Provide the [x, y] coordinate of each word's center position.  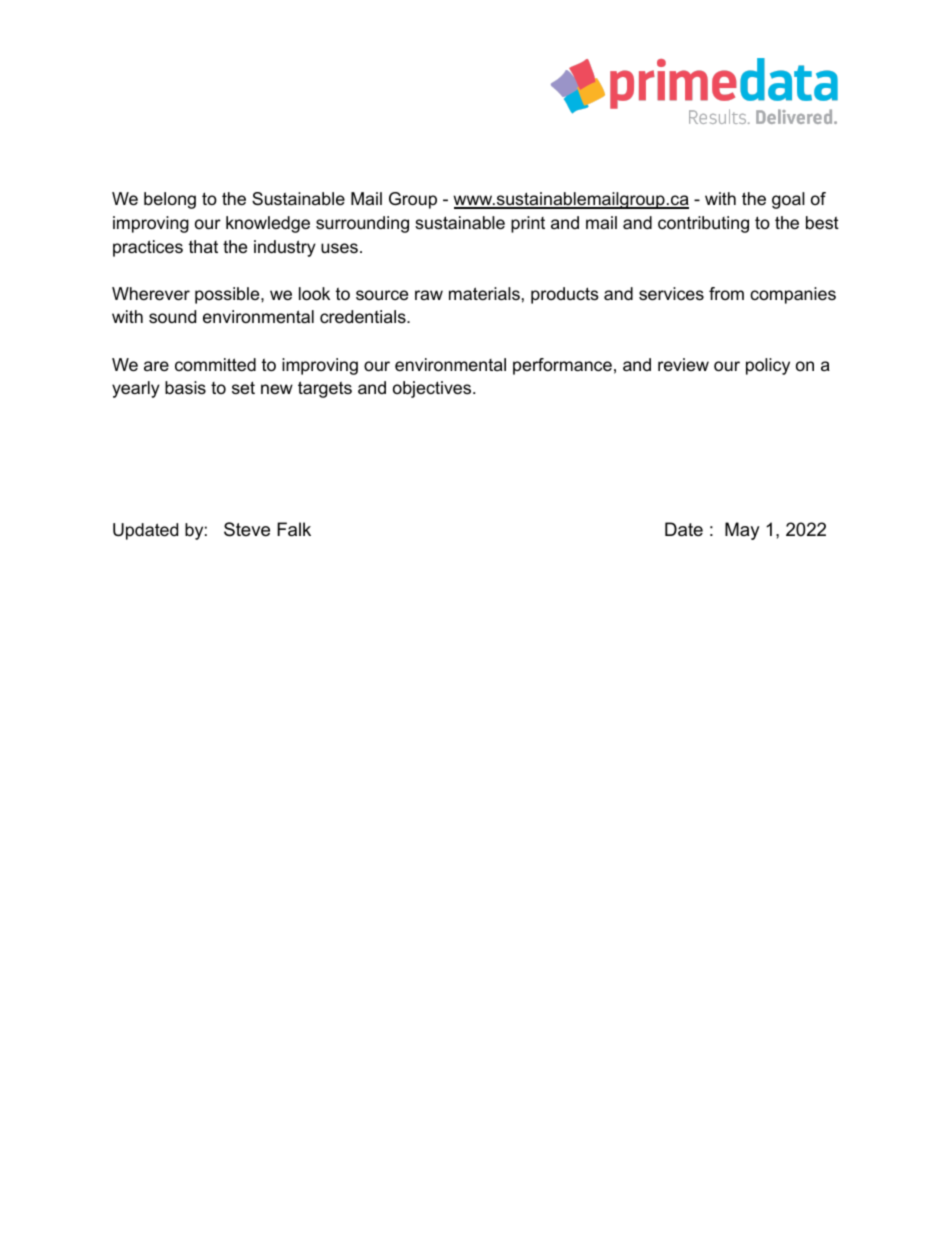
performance [562, 366]
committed [215, 364]
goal [788, 200]
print [528, 224]
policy [768, 366]
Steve [247, 529]
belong [170, 200]
